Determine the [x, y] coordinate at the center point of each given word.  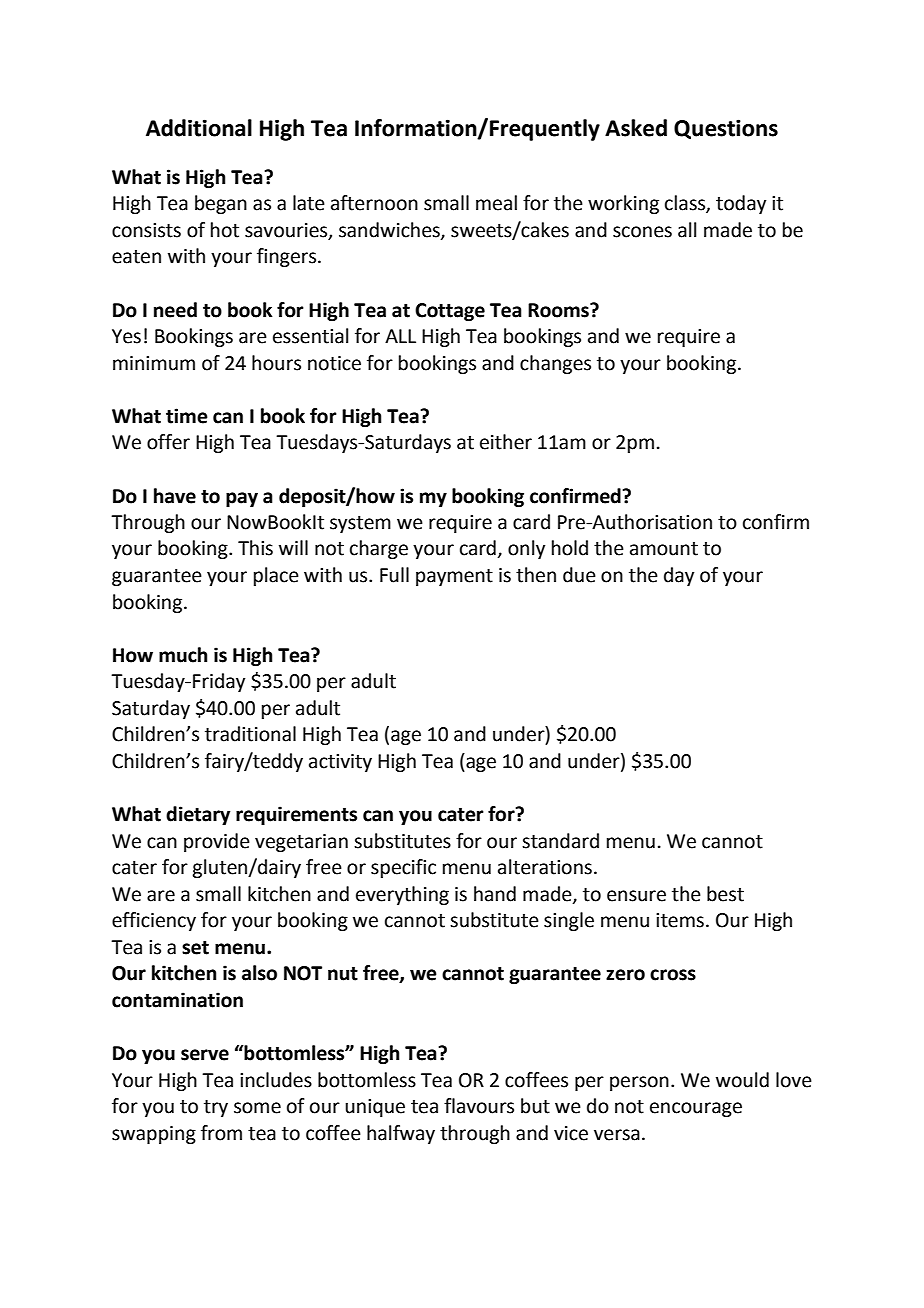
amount [664, 549]
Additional [199, 128]
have [175, 496]
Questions [726, 129]
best [725, 894]
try [216, 1108]
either [506, 442]
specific [403, 868]
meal [496, 203]
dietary [198, 815]
